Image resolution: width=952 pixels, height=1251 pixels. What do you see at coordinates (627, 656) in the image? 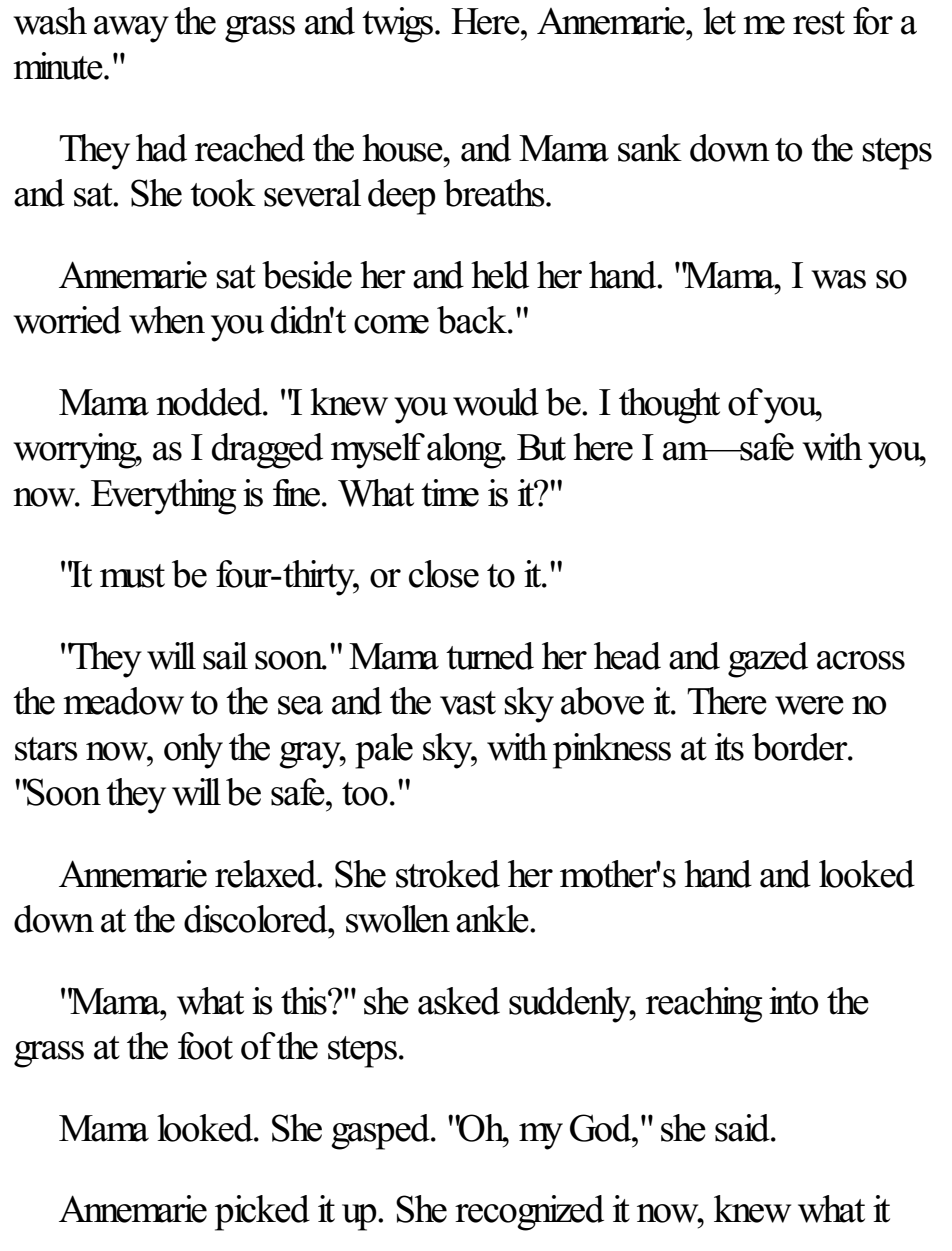
I see `head` at bounding box center [627, 656].
